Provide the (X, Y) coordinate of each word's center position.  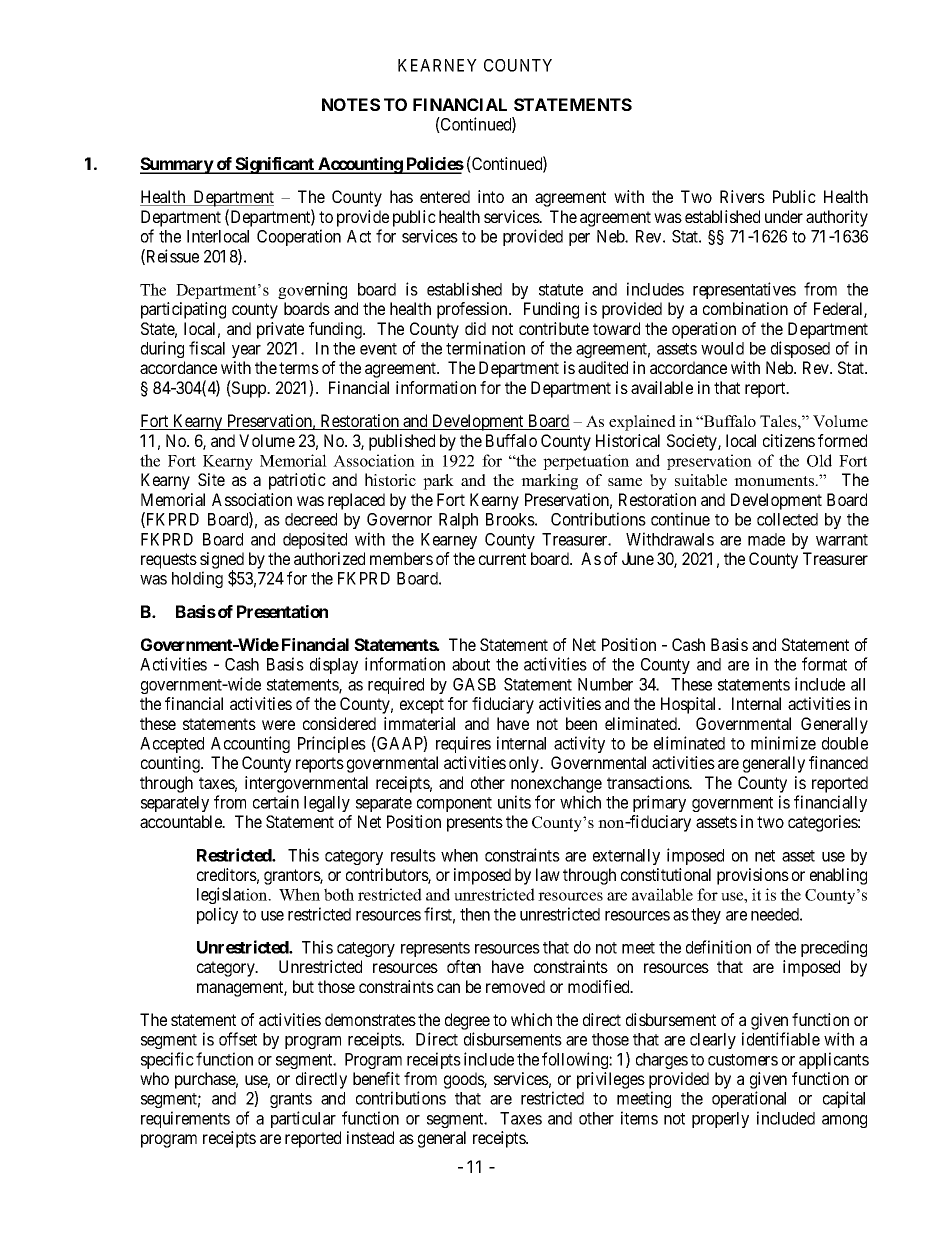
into (491, 196)
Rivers (742, 196)
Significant (275, 165)
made (766, 539)
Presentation (282, 611)
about (471, 664)
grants (291, 1100)
